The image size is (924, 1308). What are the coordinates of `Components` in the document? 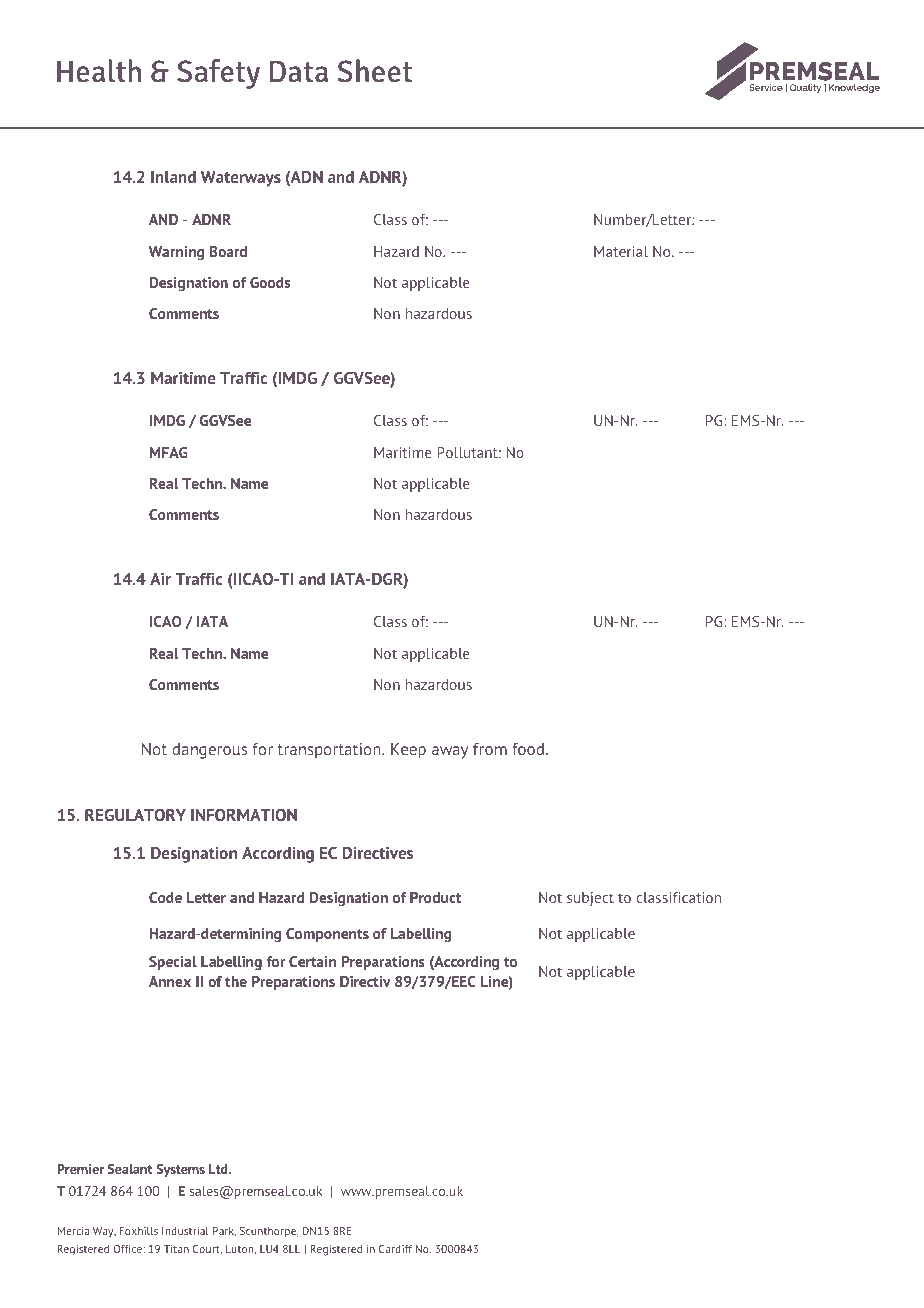 It's located at (327, 935).
